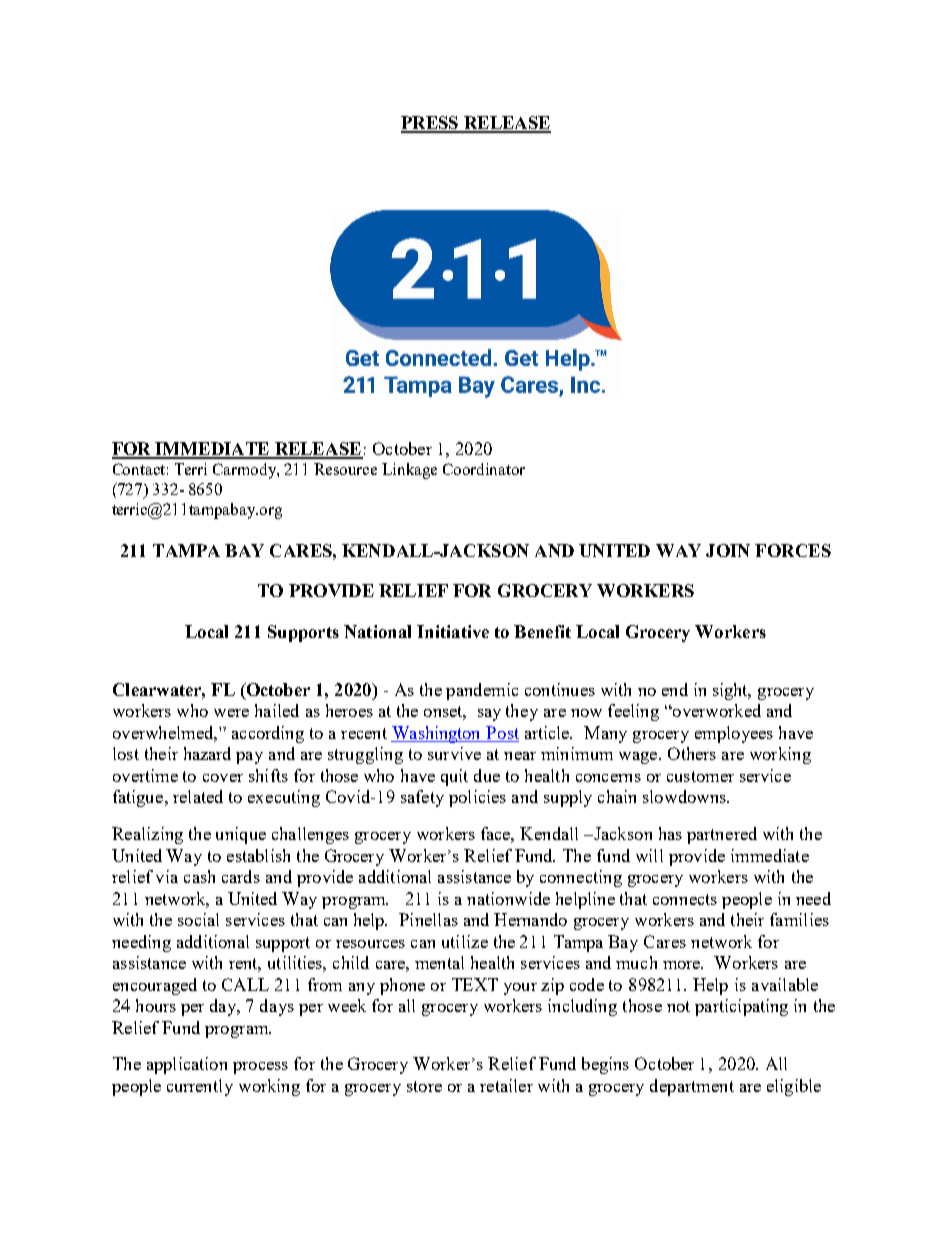 The height and width of the screenshot is (1233, 952). I want to click on partnered, so click(722, 835).
